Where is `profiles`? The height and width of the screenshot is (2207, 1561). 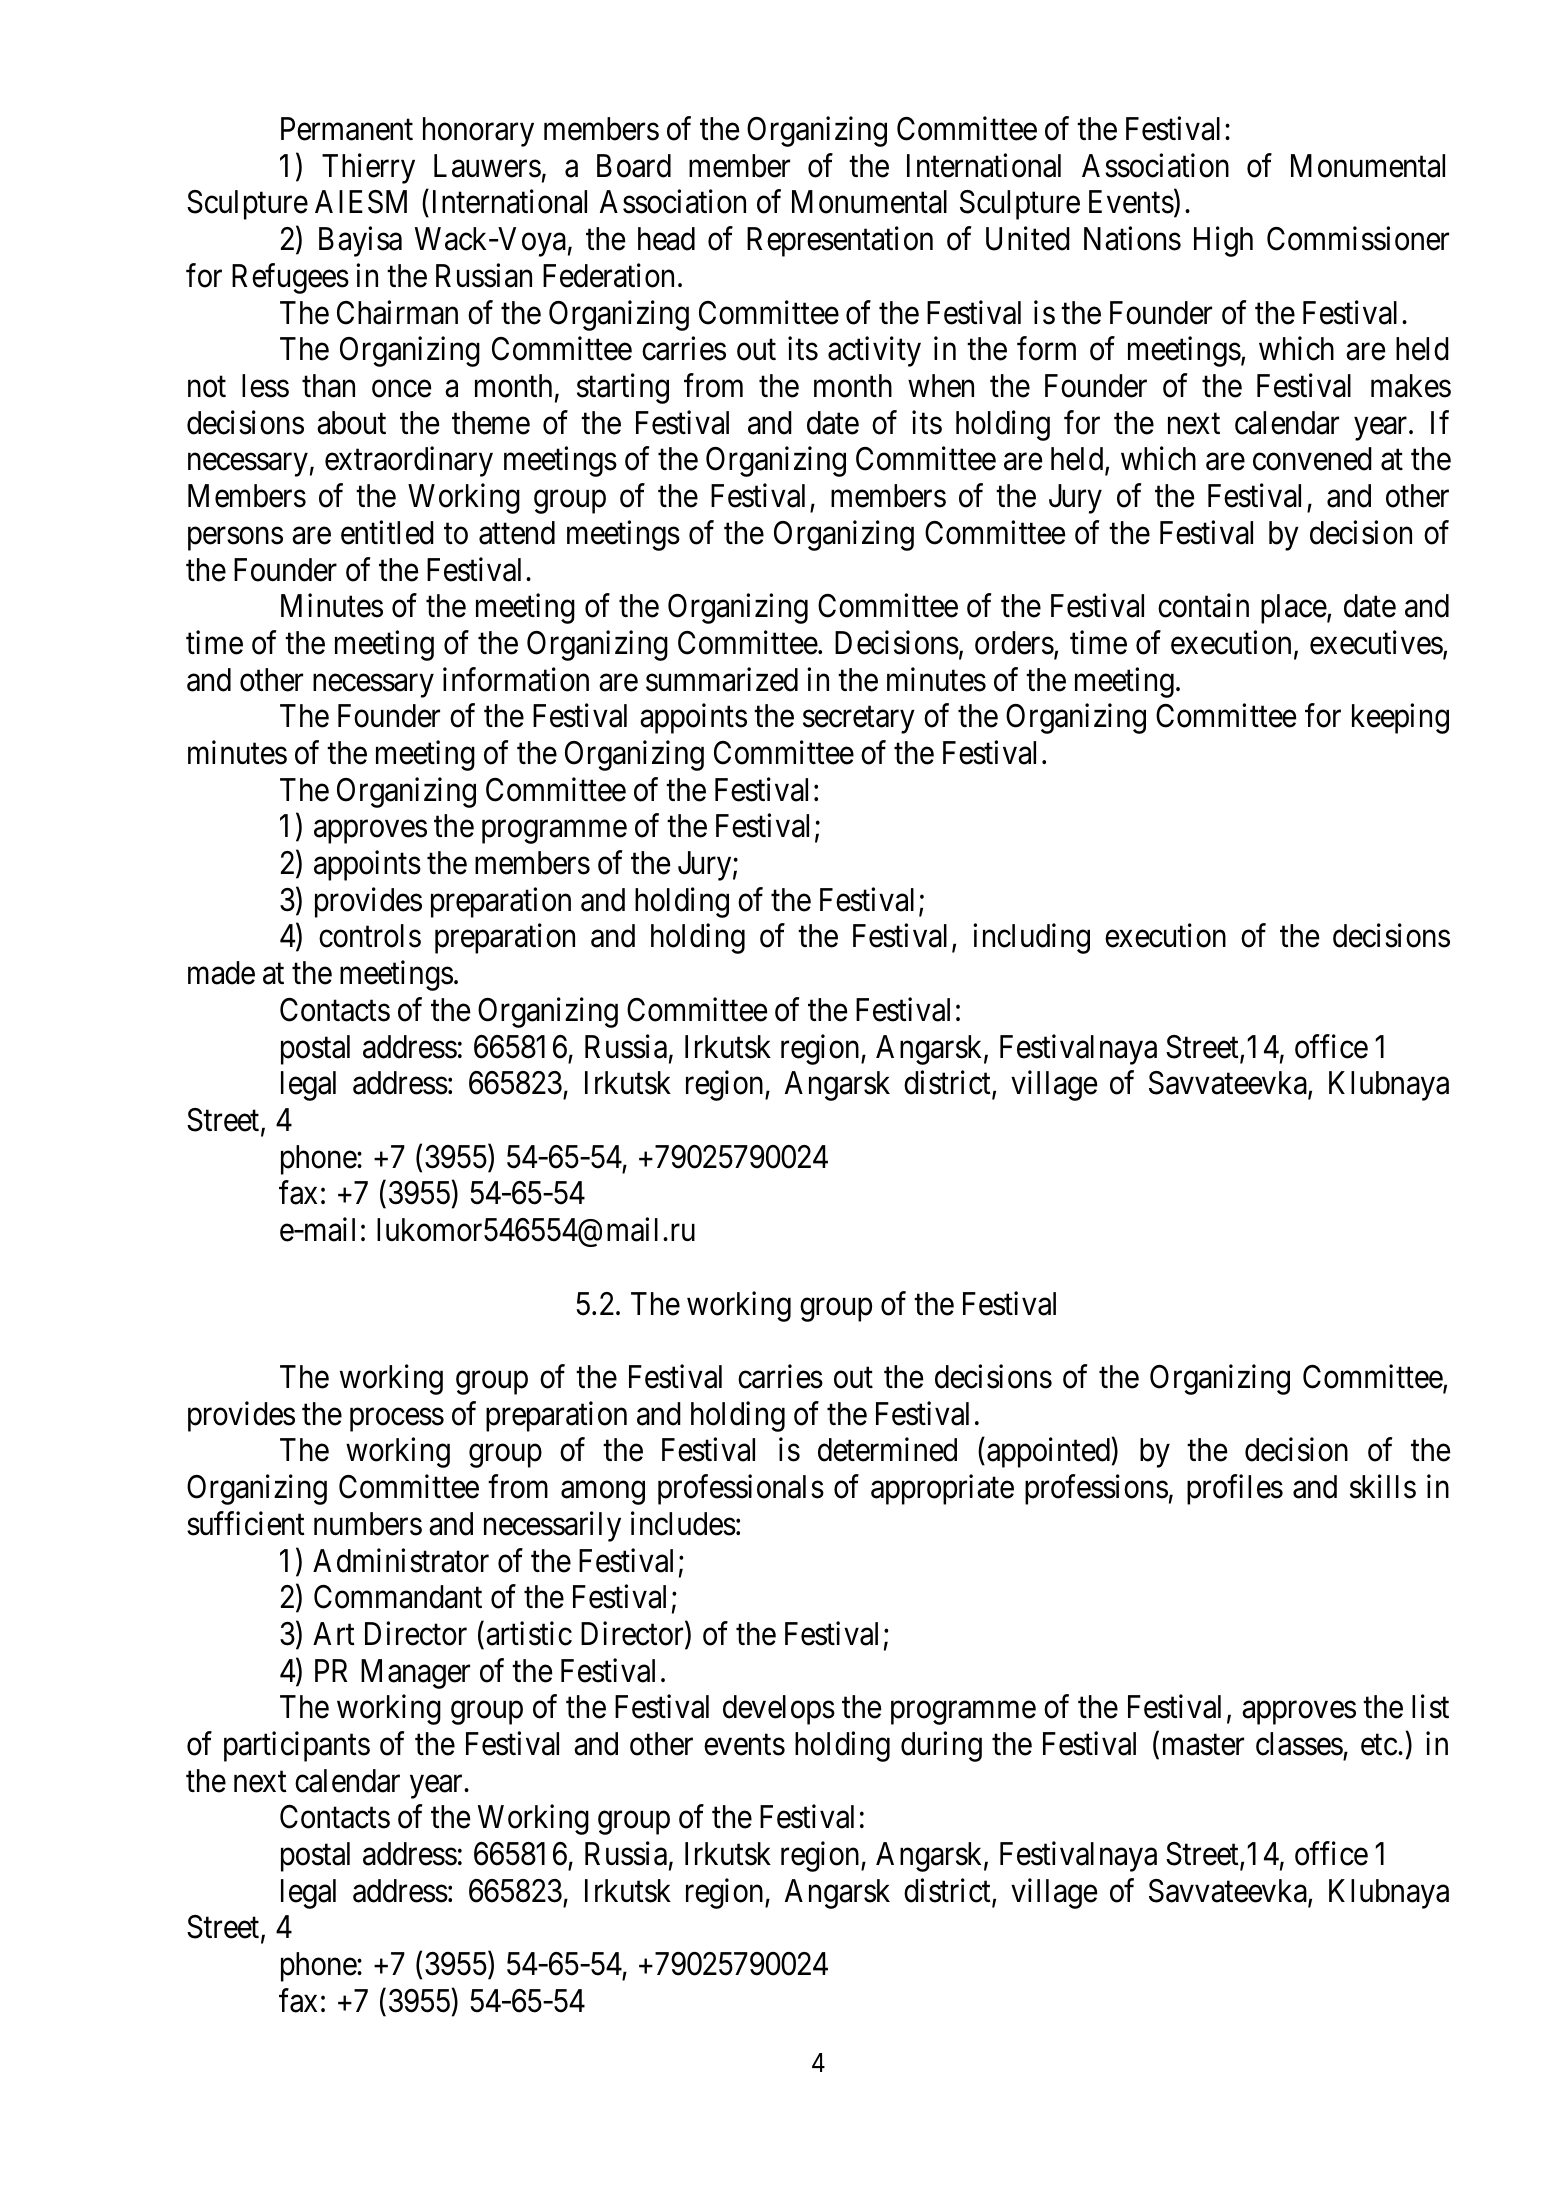
profiles is located at coordinates (1235, 1490).
